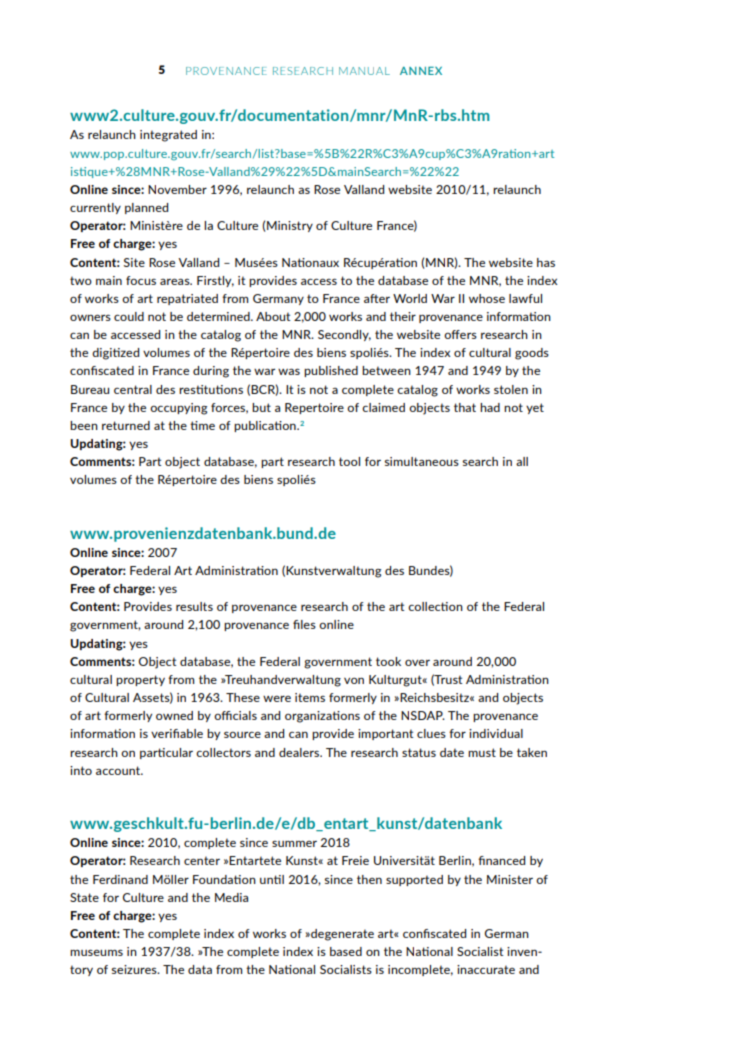 The height and width of the screenshot is (1054, 743). I want to click on integrated, so click(168, 136).
